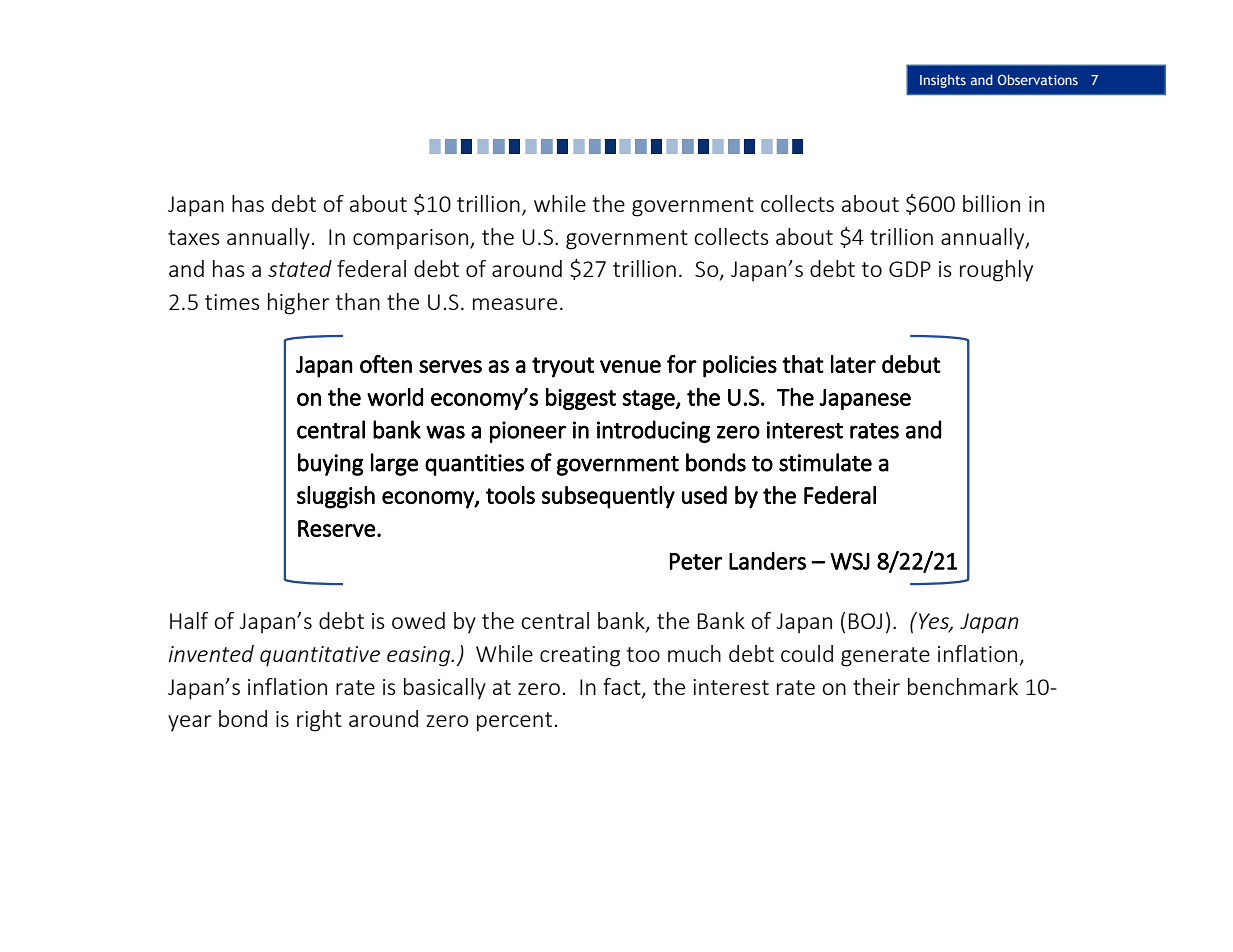 This document has height=952, width=1233. Describe the element at coordinates (623, 687) in the document. I see `fact` at that location.
